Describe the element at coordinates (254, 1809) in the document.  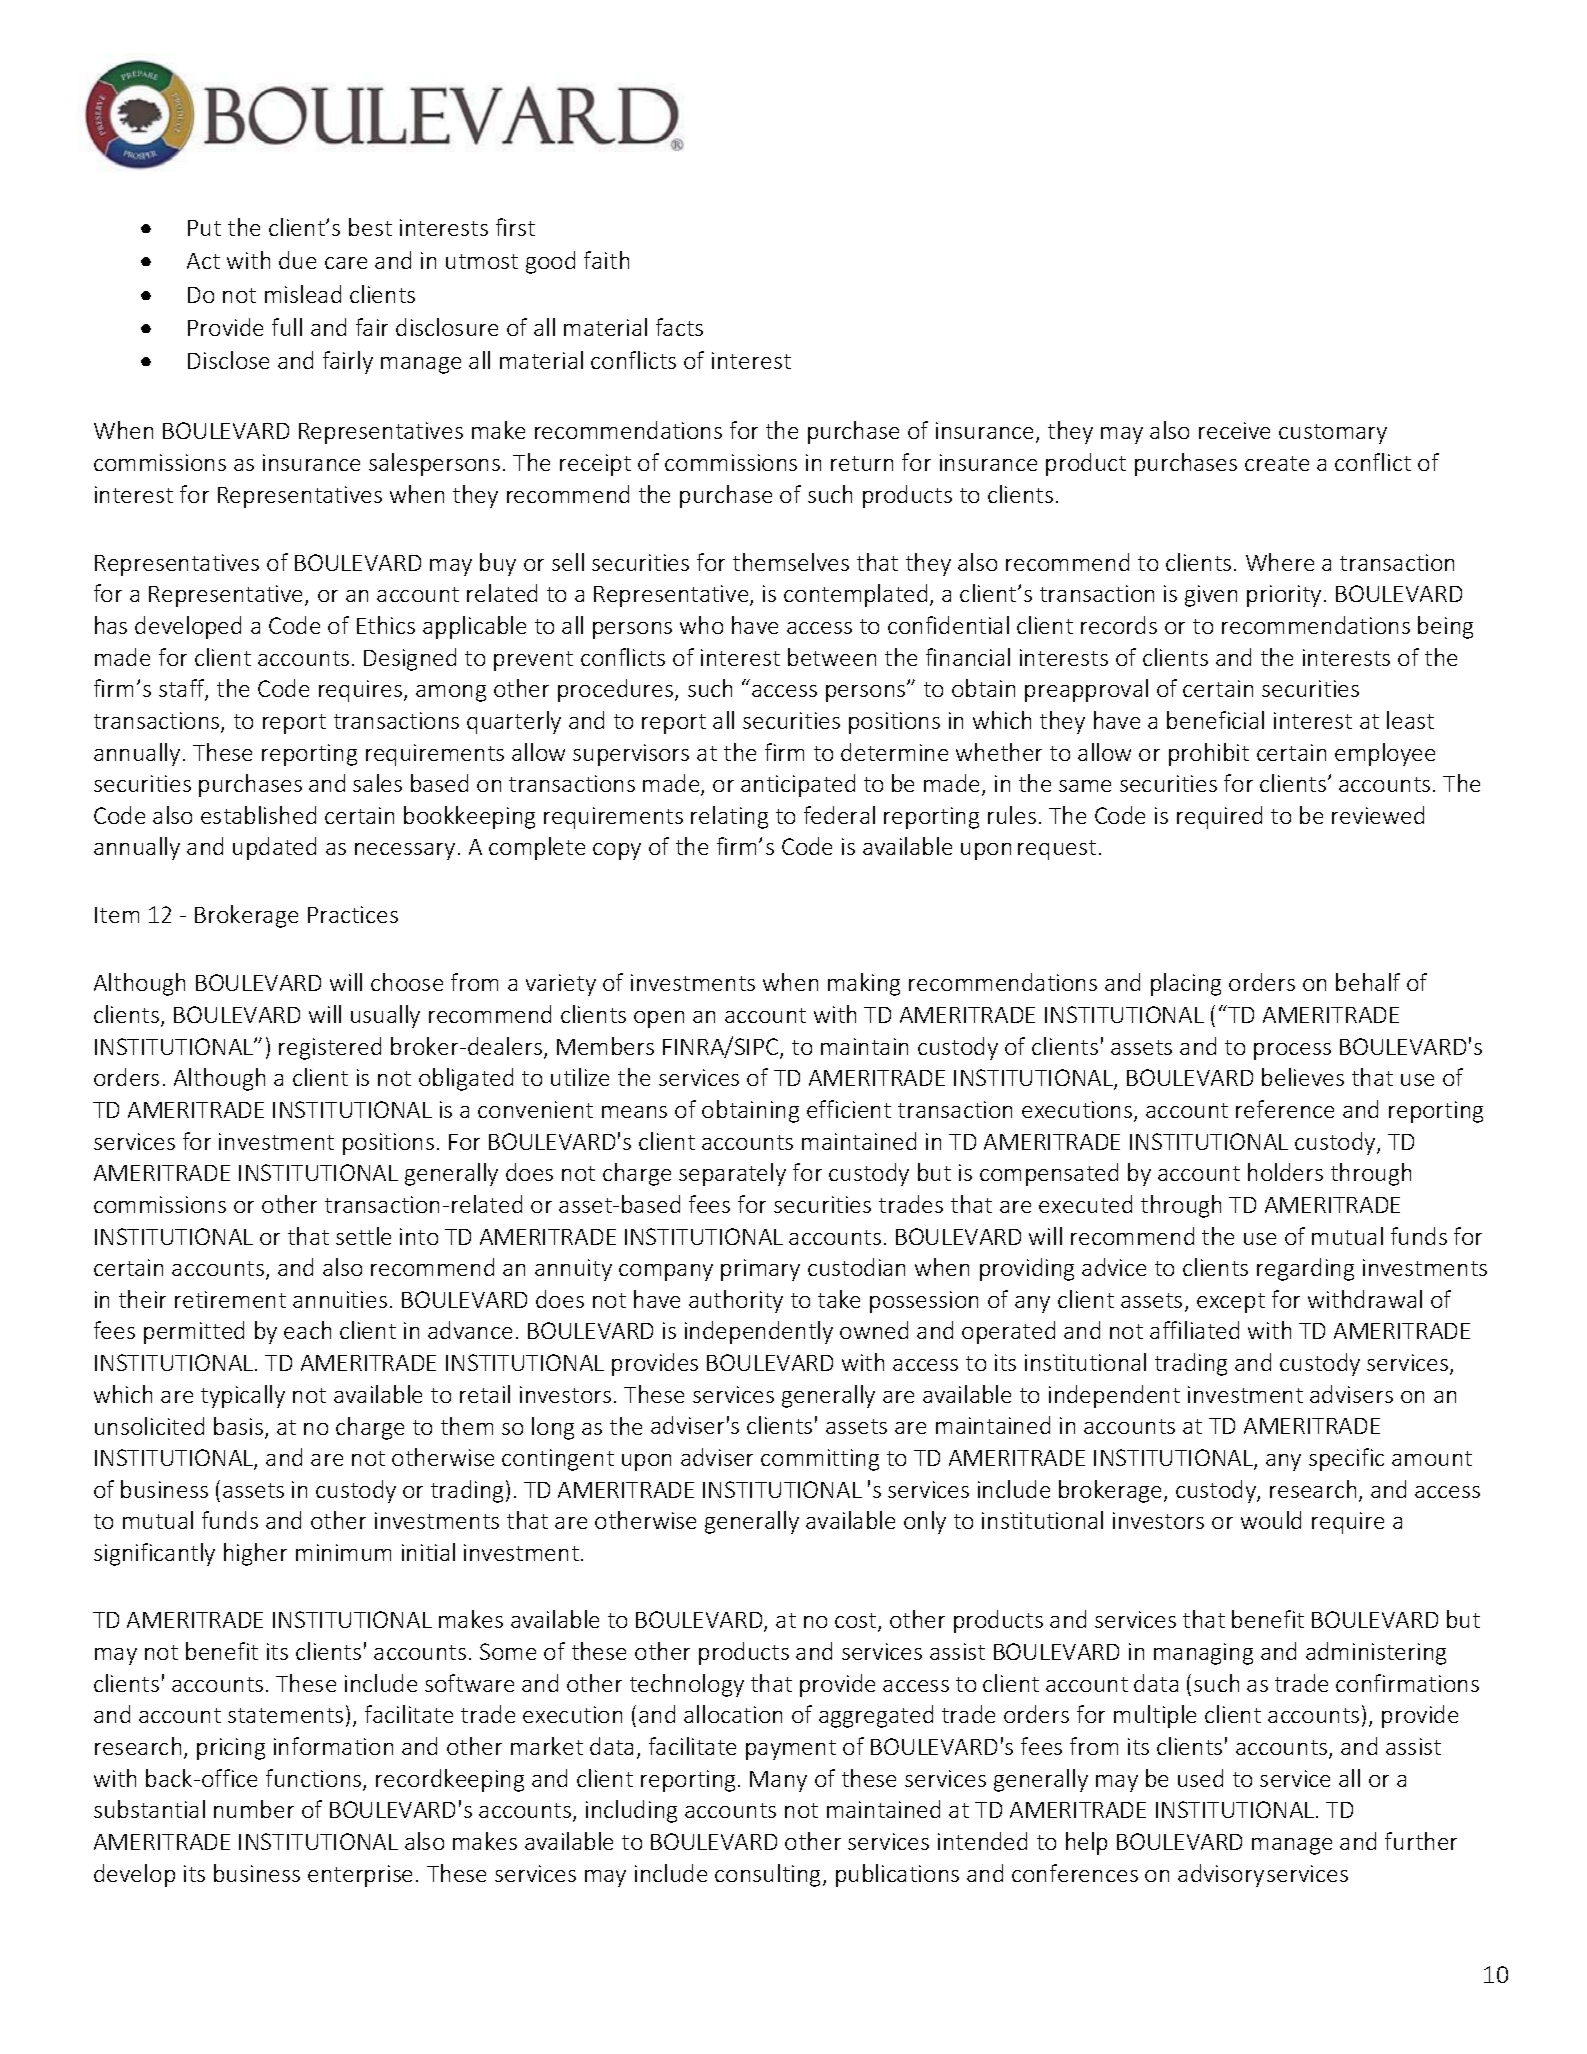
I see `number` at that location.
